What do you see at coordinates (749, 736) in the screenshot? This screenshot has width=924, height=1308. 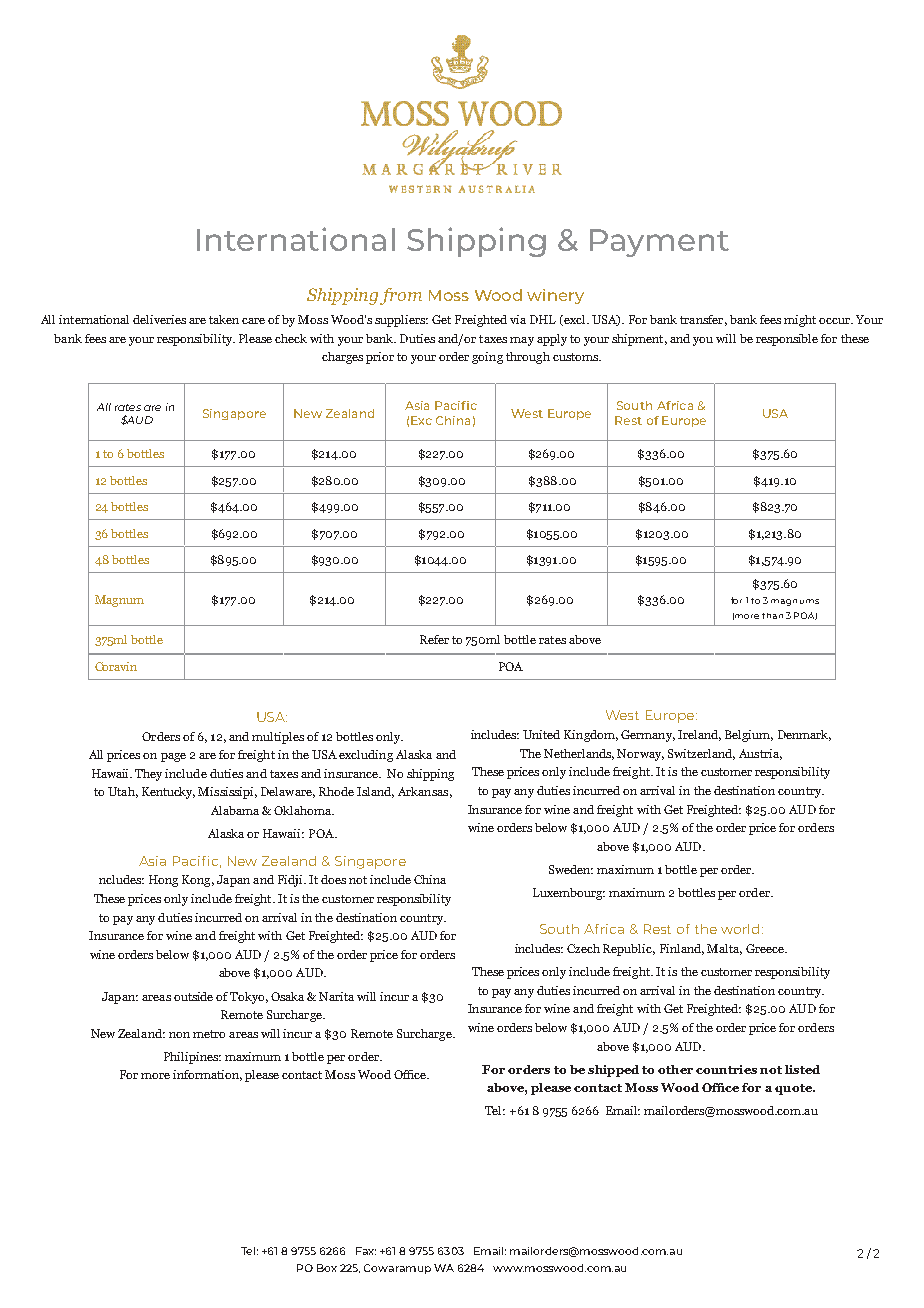 I see `Belgium` at bounding box center [749, 736].
